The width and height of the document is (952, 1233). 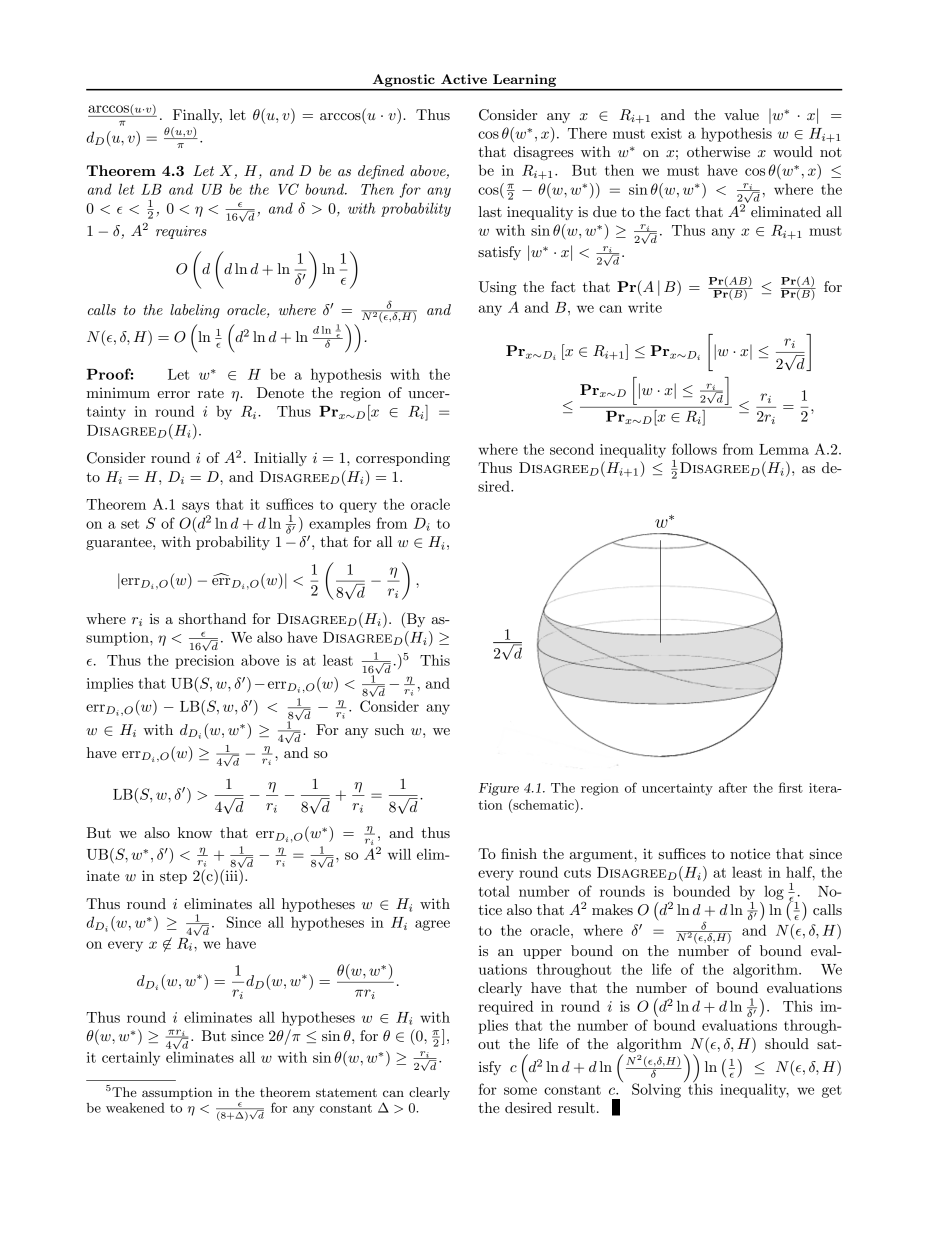 What do you see at coordinates (784, 449) in the document?
I see `Lemma` at bounding box center [784, 449].
